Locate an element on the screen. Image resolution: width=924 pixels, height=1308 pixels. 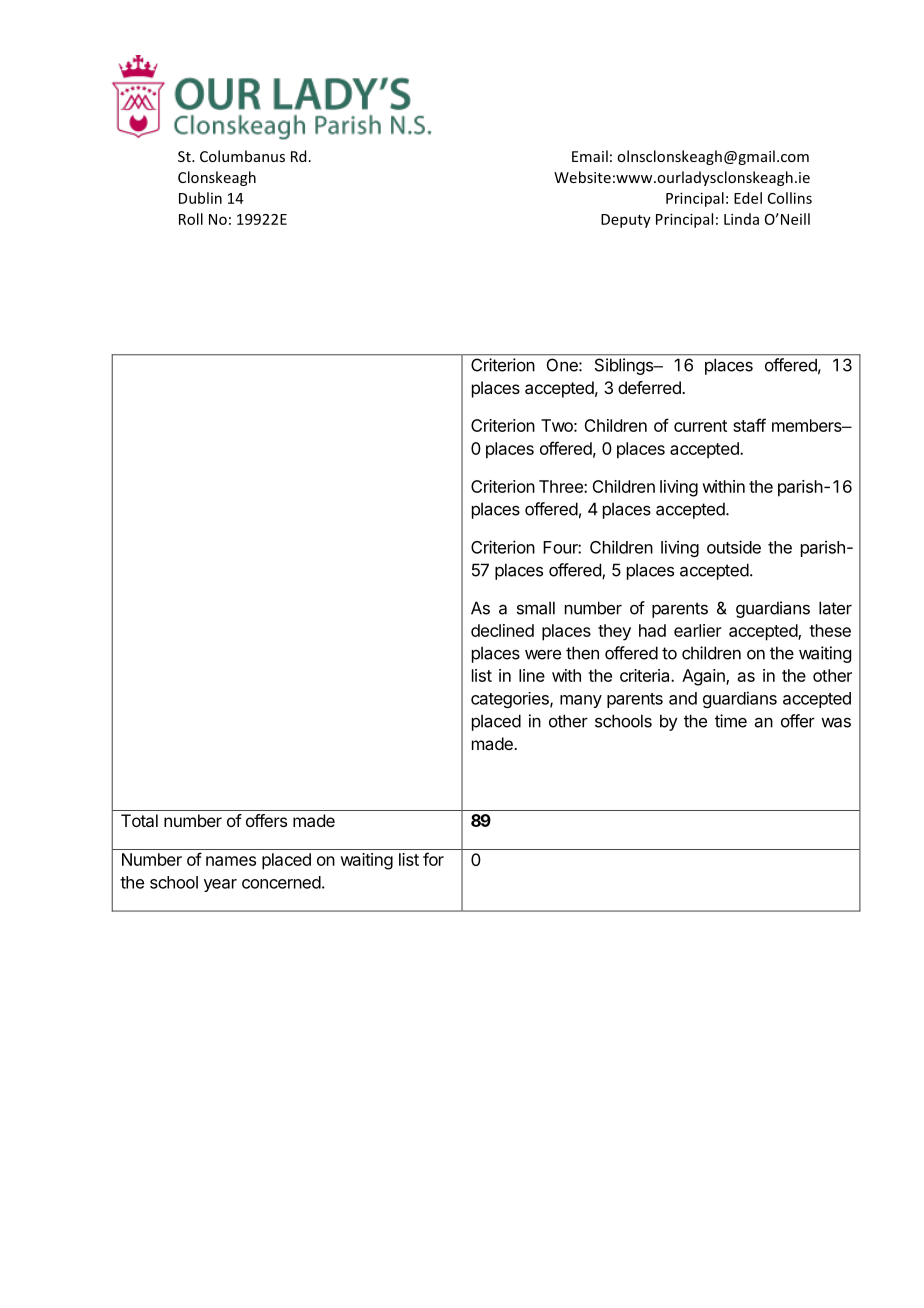
Collins is located at coordinates (790, 198).
